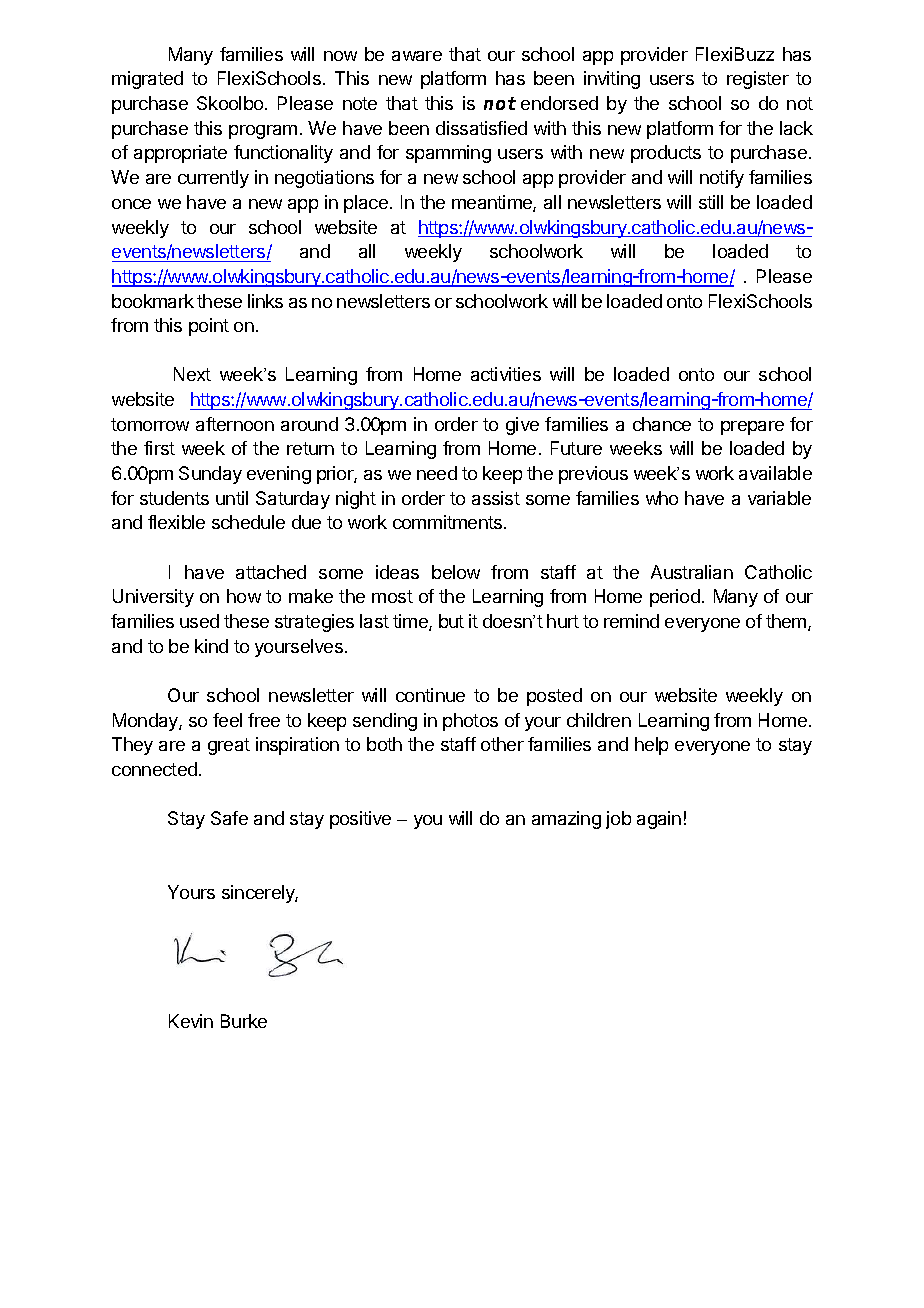 The width and height of the screenshot is (924, 1308). What do you see at coordinates (366, 204) in the screenshot?
I see `place` at bounding box center [366, 204].
